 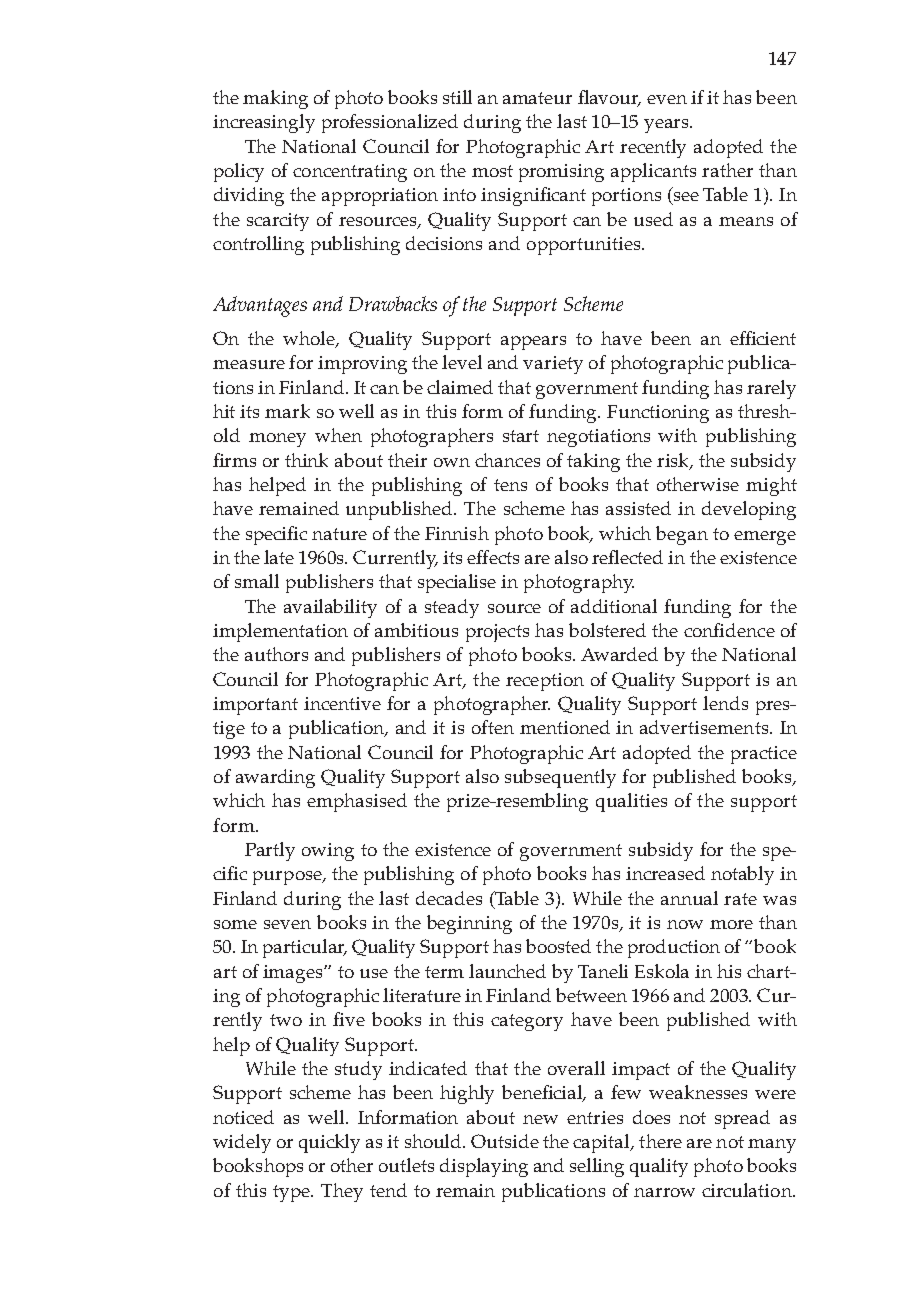 What do you see at coordinates (306, 460) in the screenshot?
I see `think` at bounding box center [306, 460].
